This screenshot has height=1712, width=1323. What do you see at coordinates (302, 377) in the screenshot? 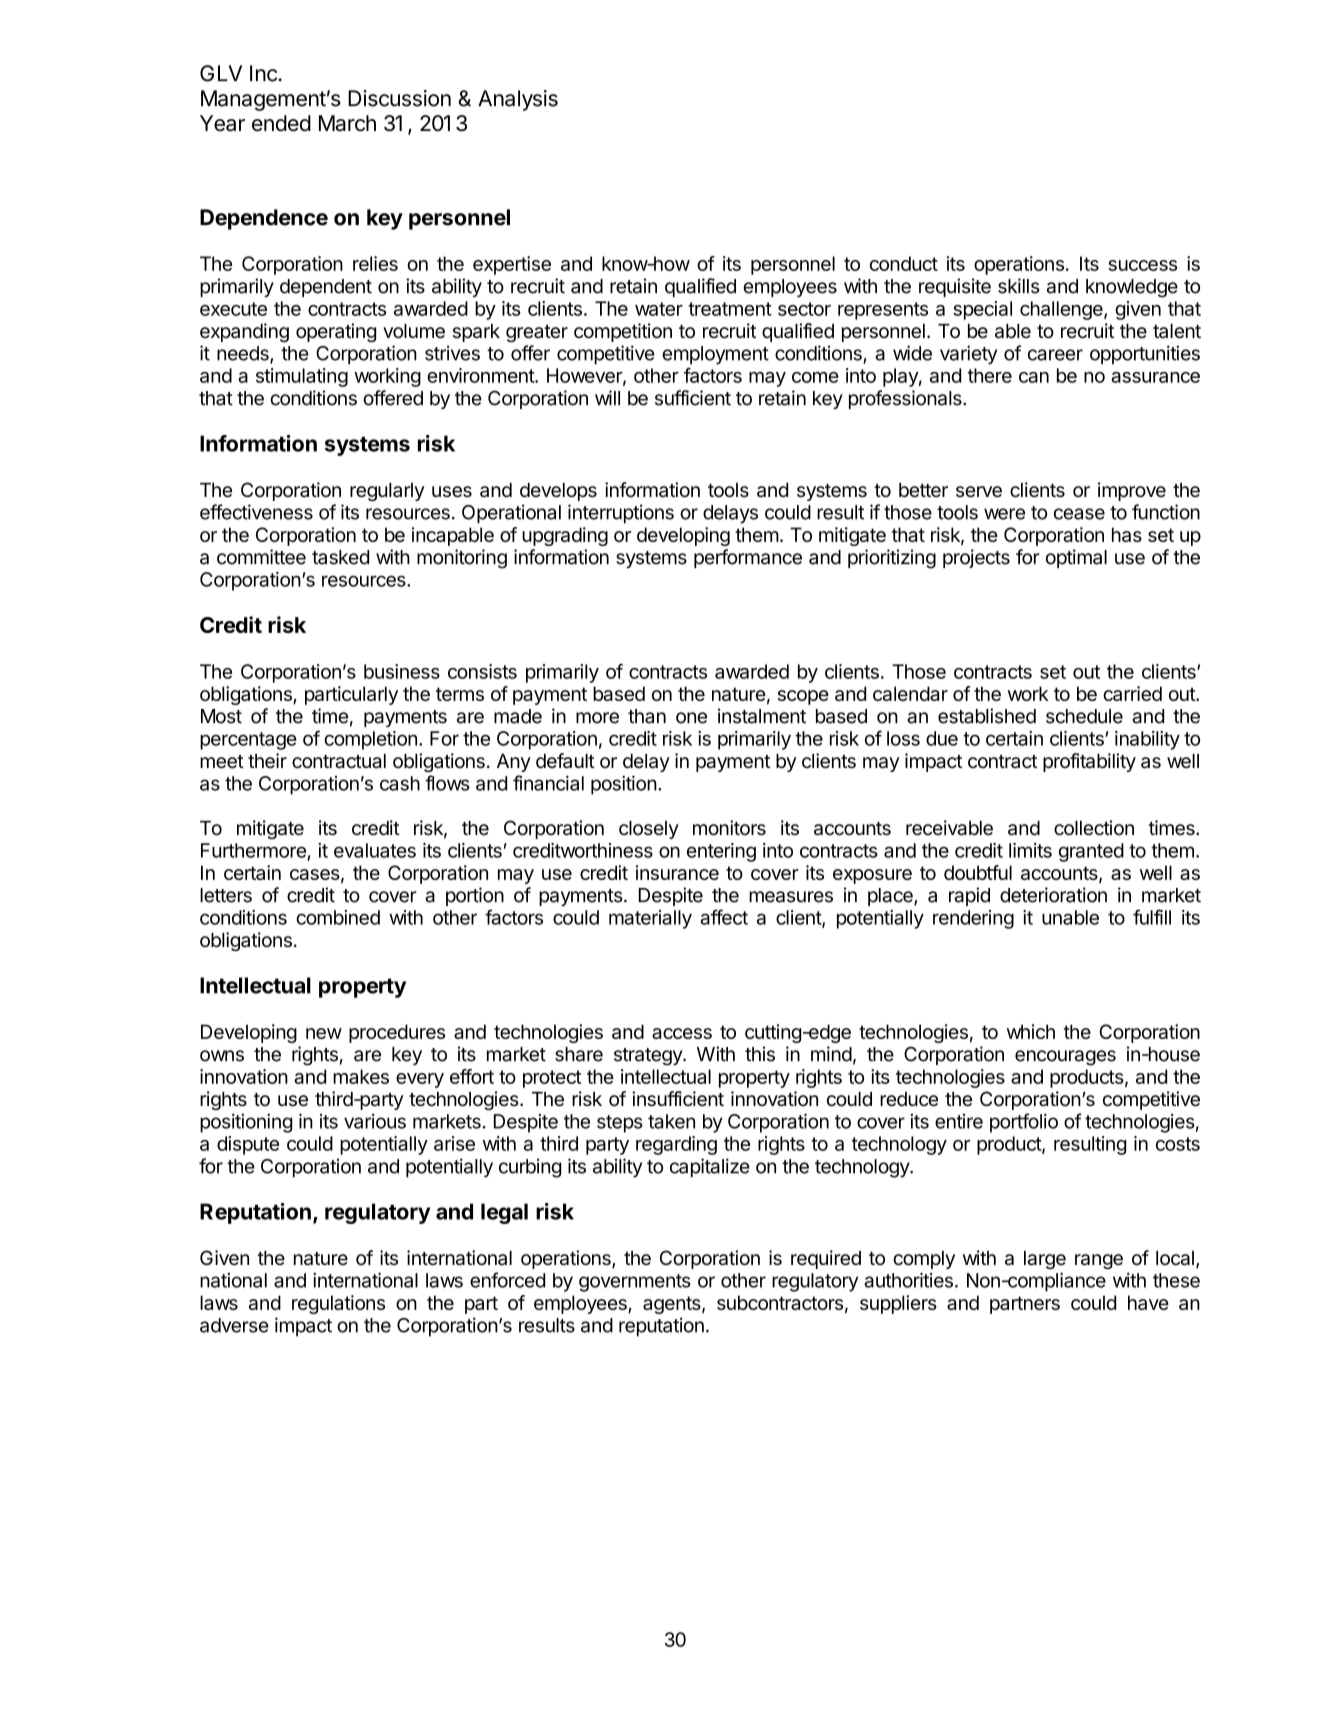
I see `stimulating` at bounding box center [302, 377].
